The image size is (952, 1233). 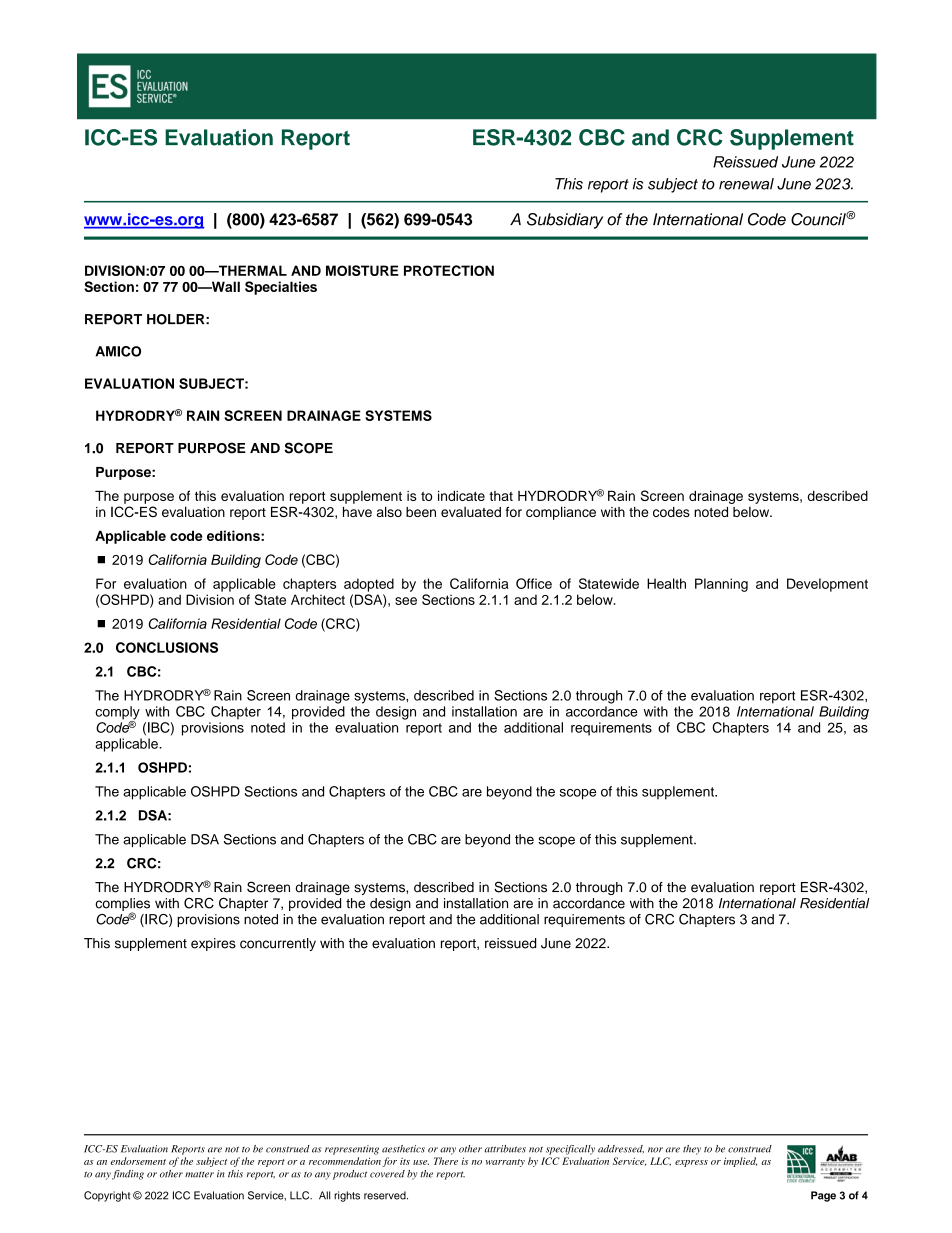 What do you see at coordinates (692, 1150) in the screenshot?
I see `they` at bounding box center [692, 1150].
